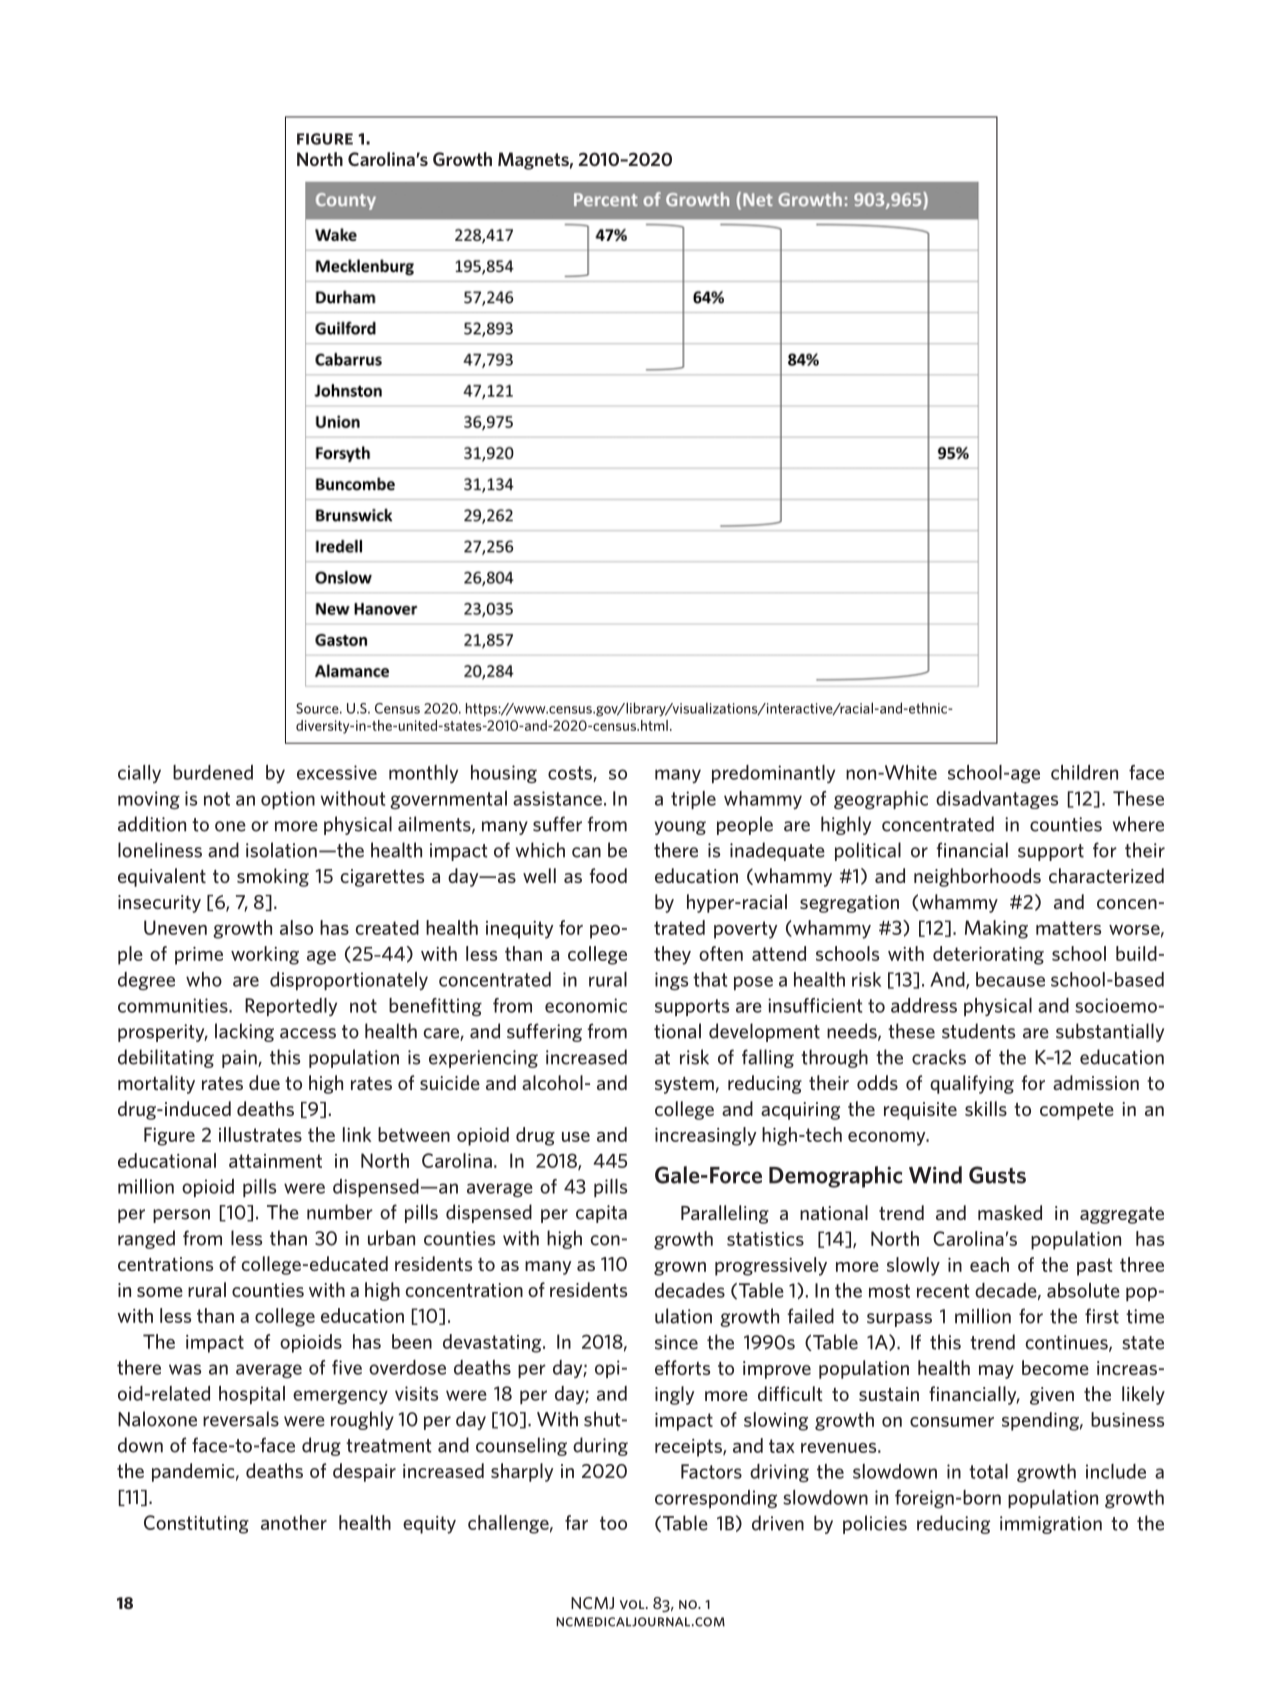 The image size is (1281, 1688). Describe the element at coordinates (997, 800) in the screenshot. I see `disadvantages` at that location.
